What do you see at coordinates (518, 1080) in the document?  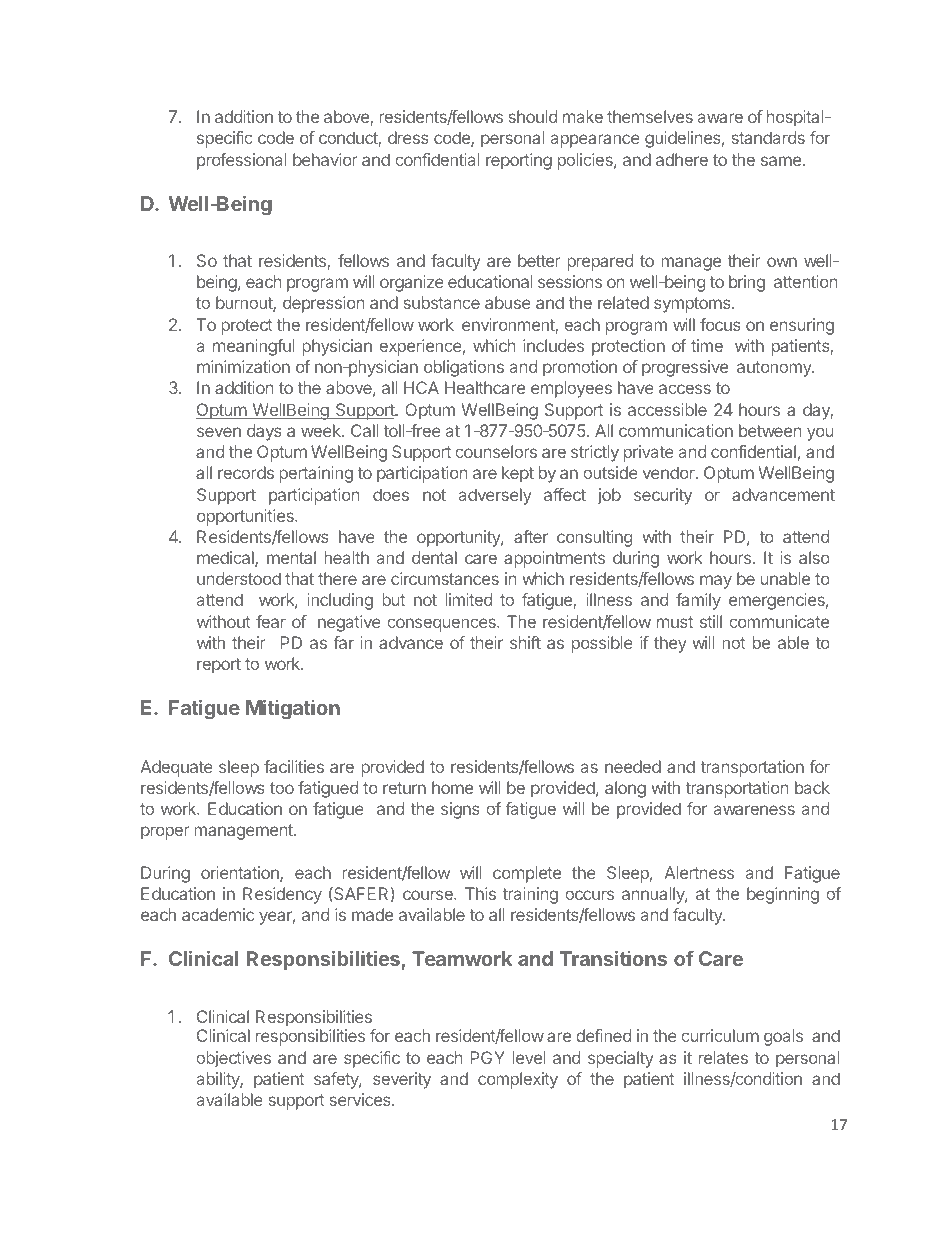 I see `complexity` at bounding box center [518, 1080].
